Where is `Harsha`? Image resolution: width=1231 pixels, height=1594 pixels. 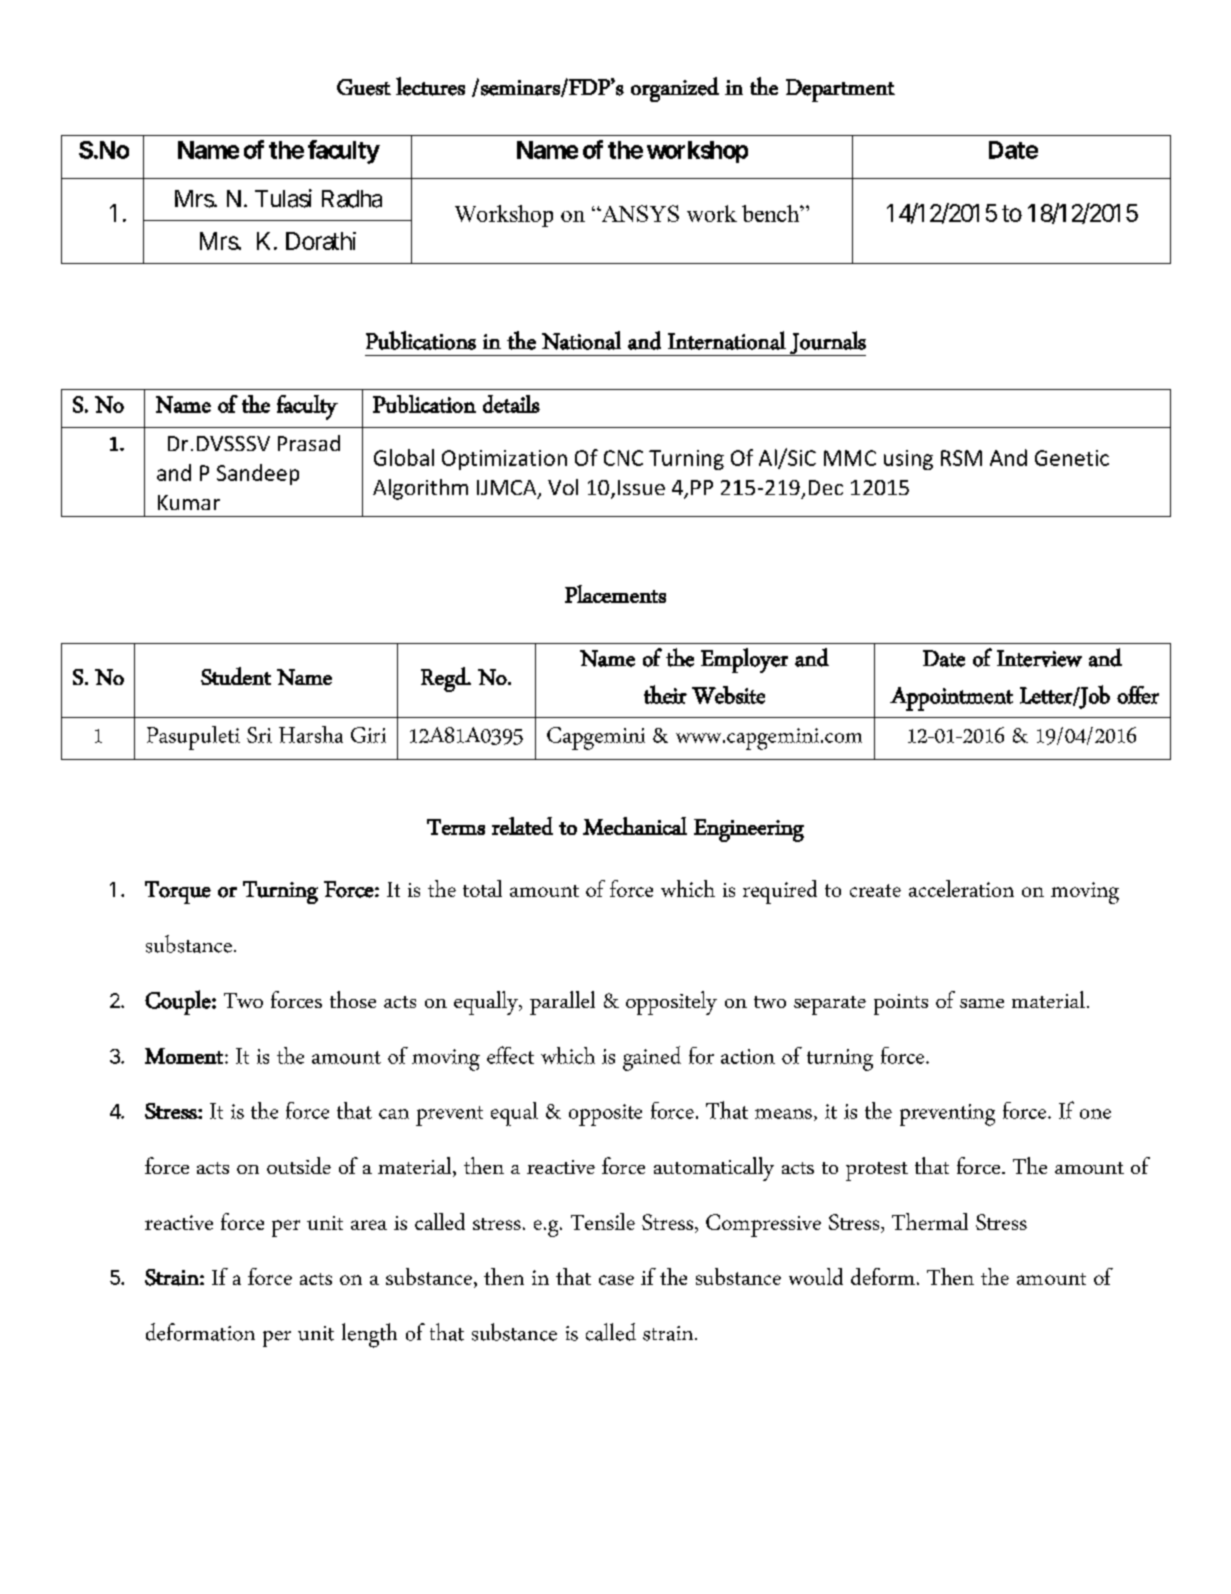
Harsha is located at coordinates (311, 734).
